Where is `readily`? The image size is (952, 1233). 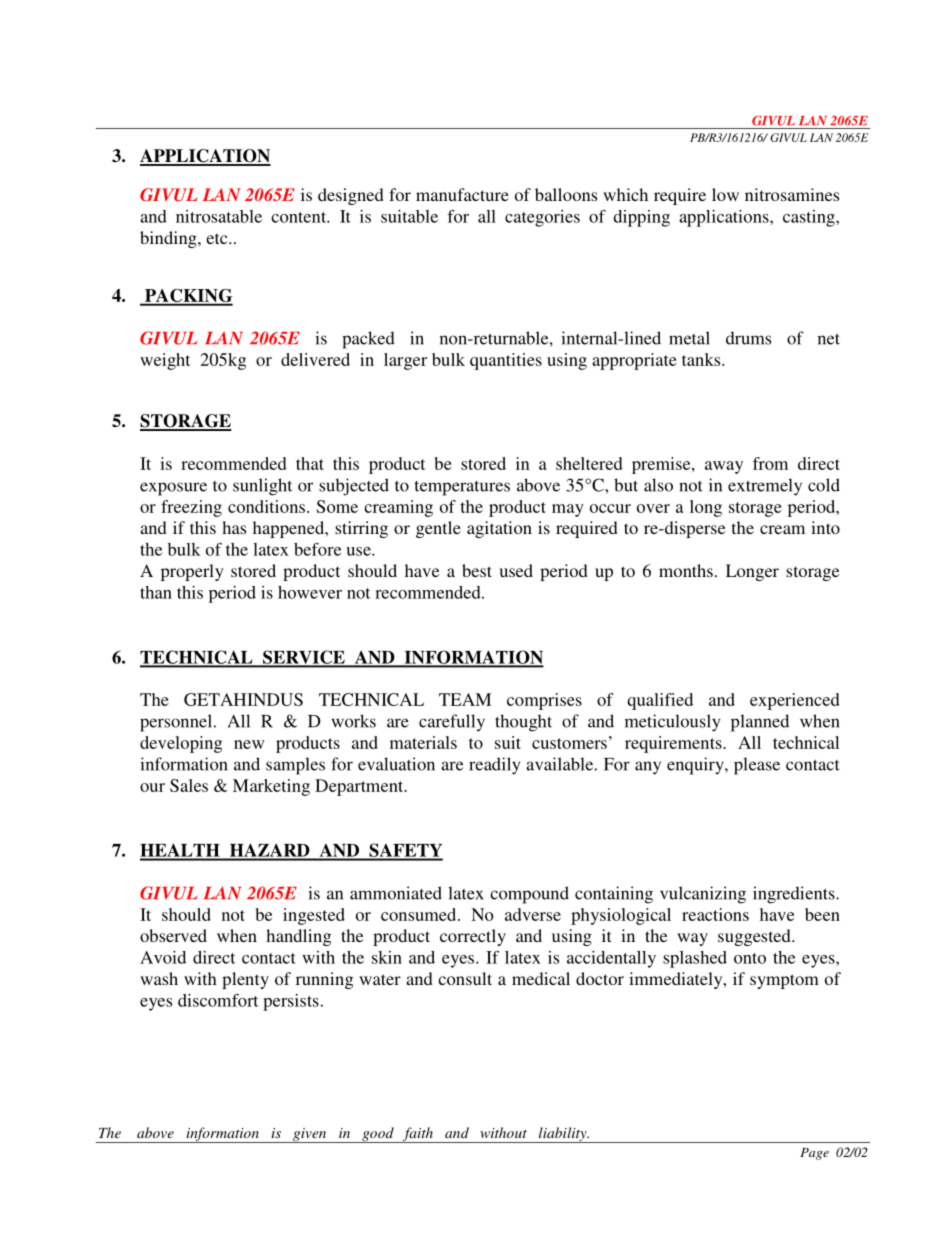
readily is located at coordinates (494, 766).
